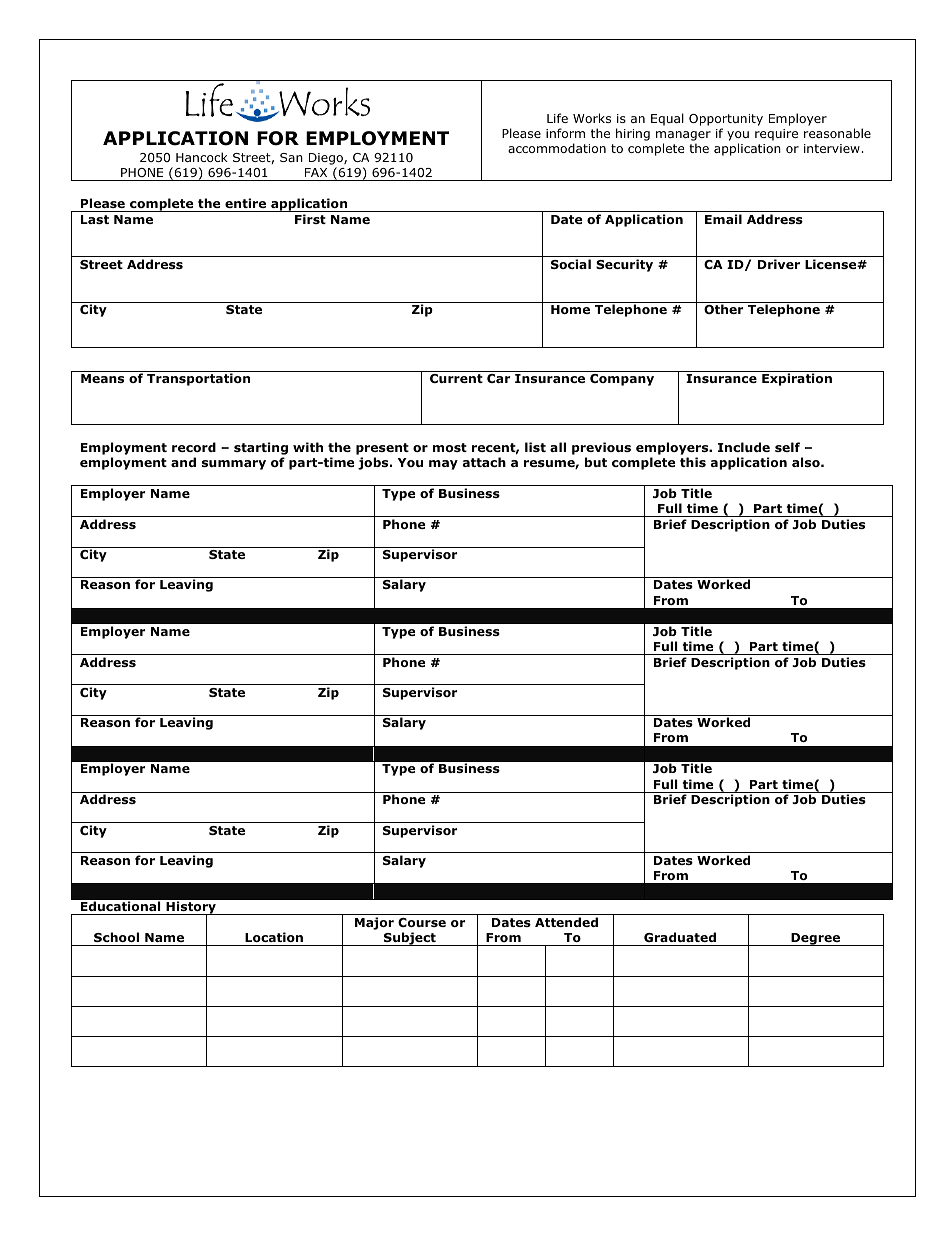  What do you see at coordinates (680, 937) in the screenshot?
I see `Graduated` at bounding box center [680, 937].
